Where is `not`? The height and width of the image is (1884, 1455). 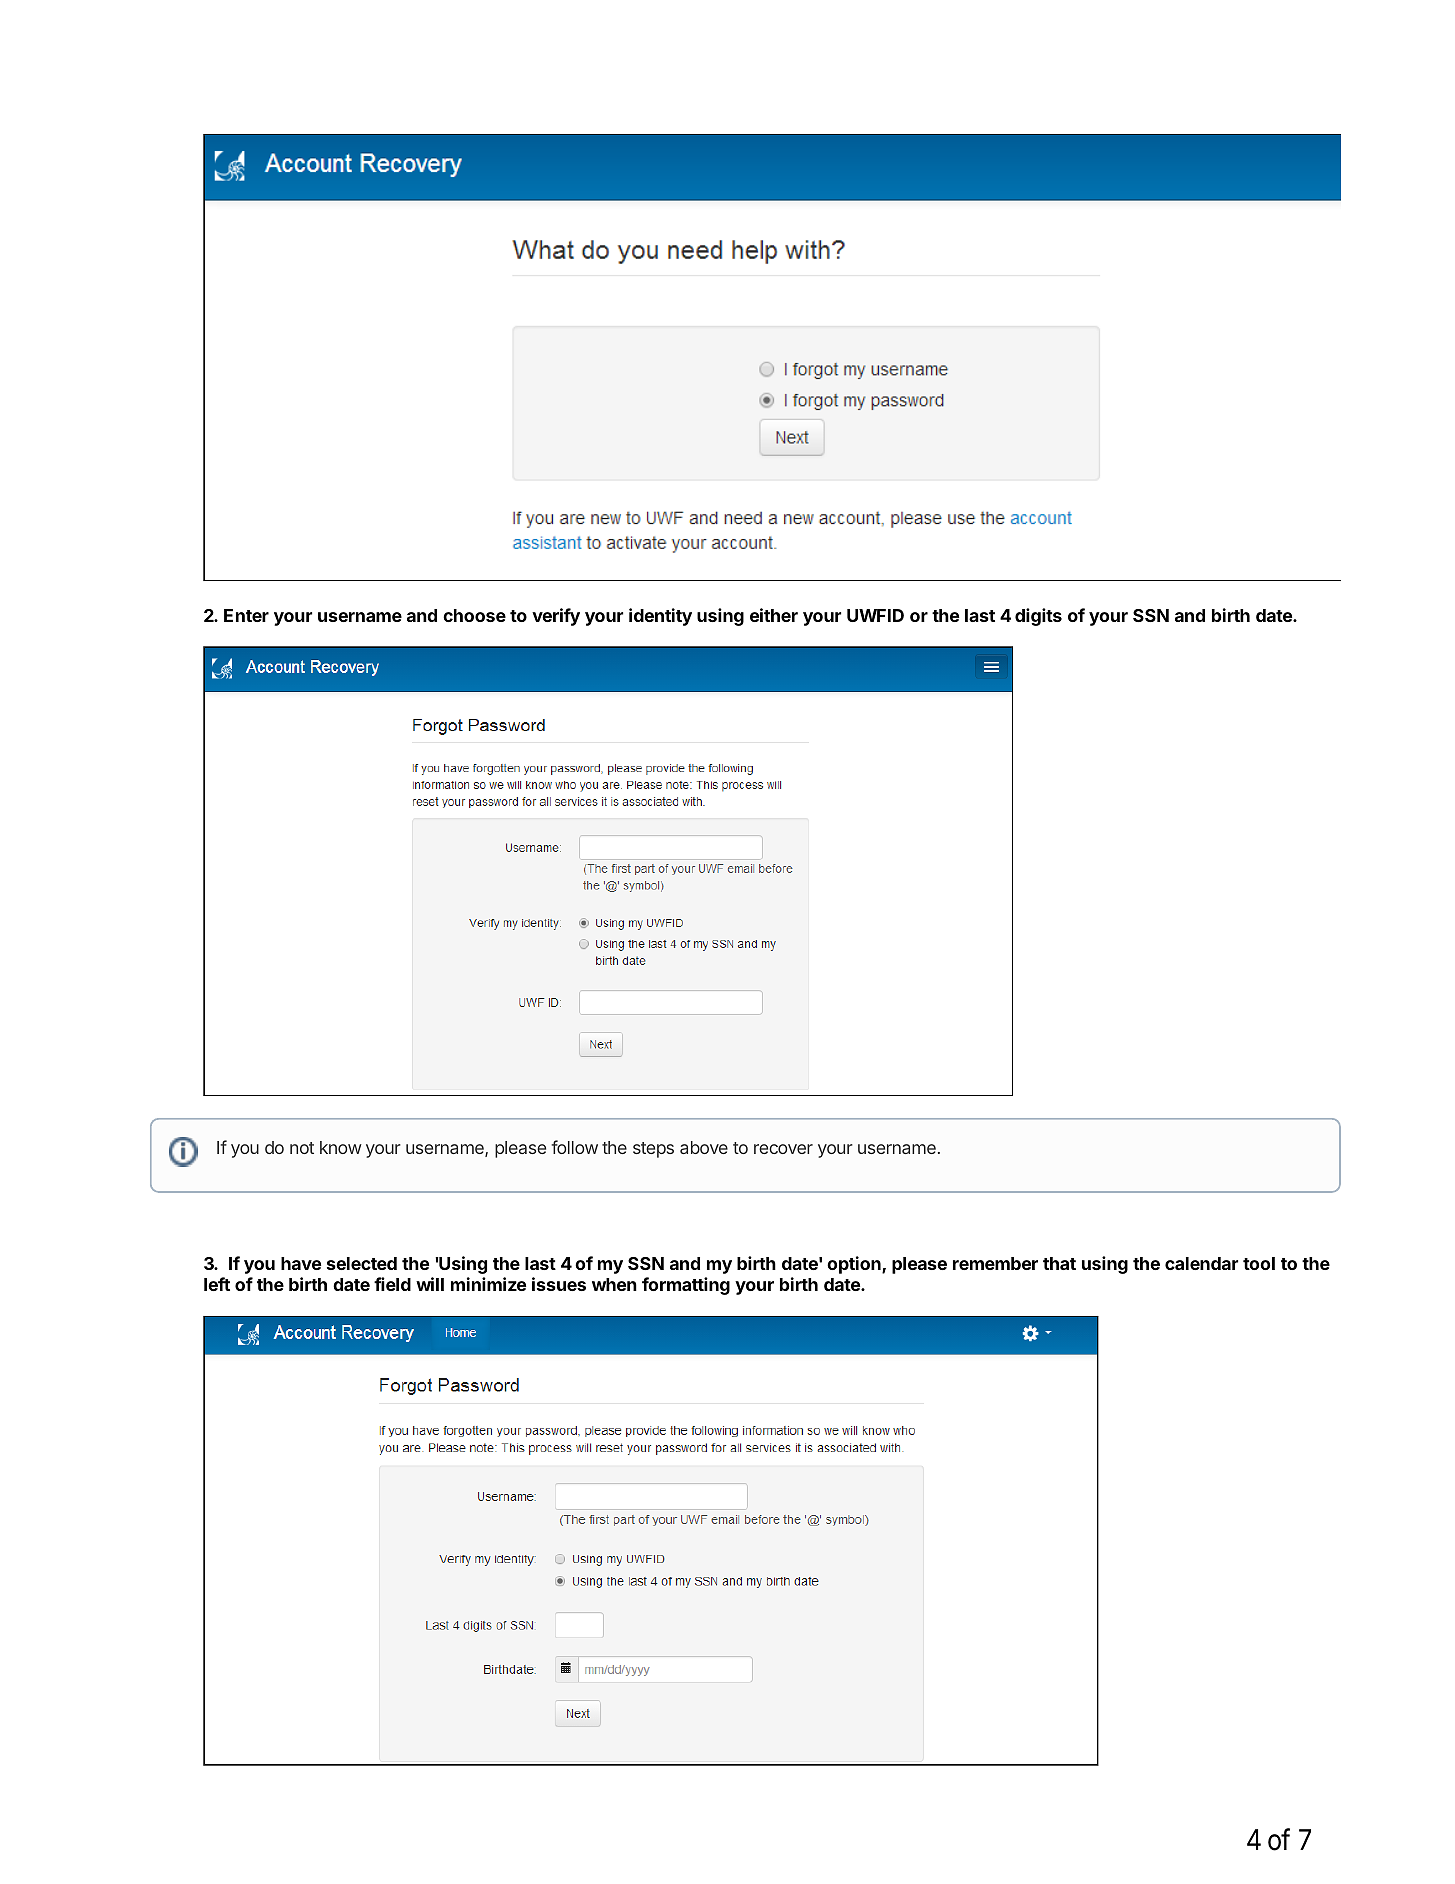
not is located at coordinates (302, 1148).
